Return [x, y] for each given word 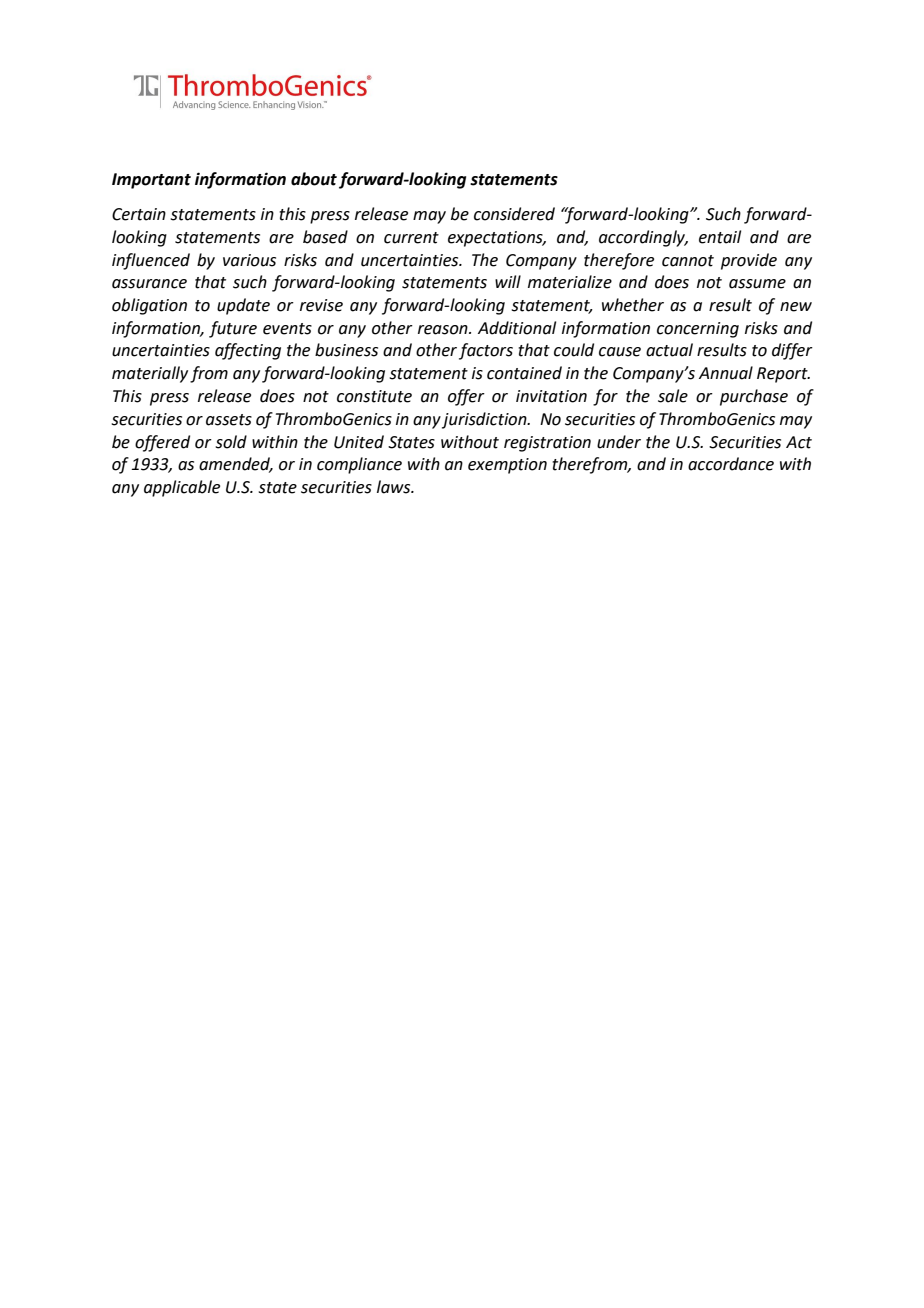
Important [151, 181]
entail [720, 237]
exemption [507, 466]
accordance [731, 464]
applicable [182, 488]
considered [514, 214]
